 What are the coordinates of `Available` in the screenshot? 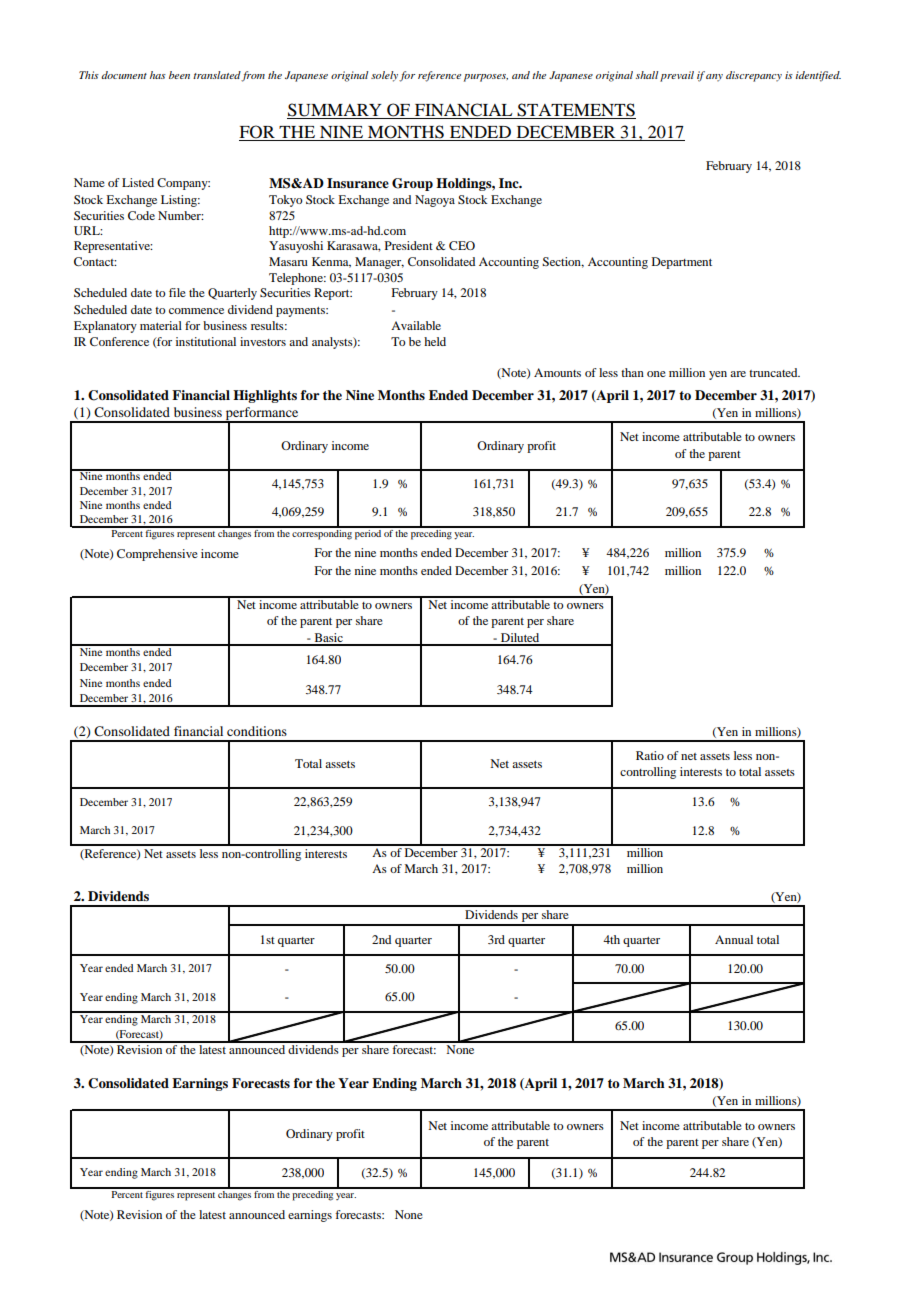 It's located at (416, 325).
